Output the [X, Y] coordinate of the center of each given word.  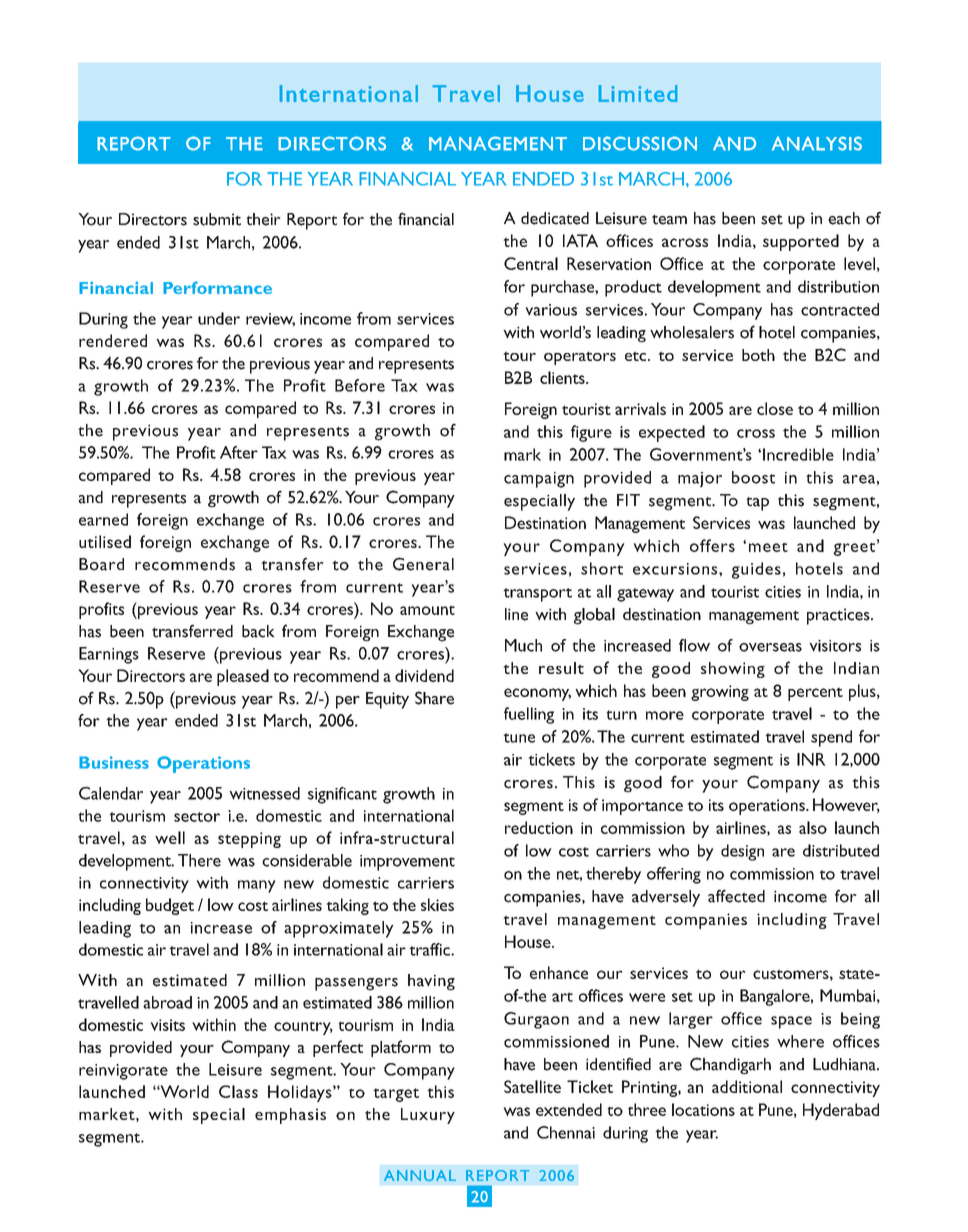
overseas [770, 647]
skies [437, 904]
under [219, 318]
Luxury [428, 1116]
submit [217, 219]
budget [170, 906]
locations [703, 1109]
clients [563, 377]
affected [736, 896]
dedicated [555, 218]
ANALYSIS [817, 143]
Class [238, 1091]
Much [523, 645]
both [758, 355]
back [258, 631]
